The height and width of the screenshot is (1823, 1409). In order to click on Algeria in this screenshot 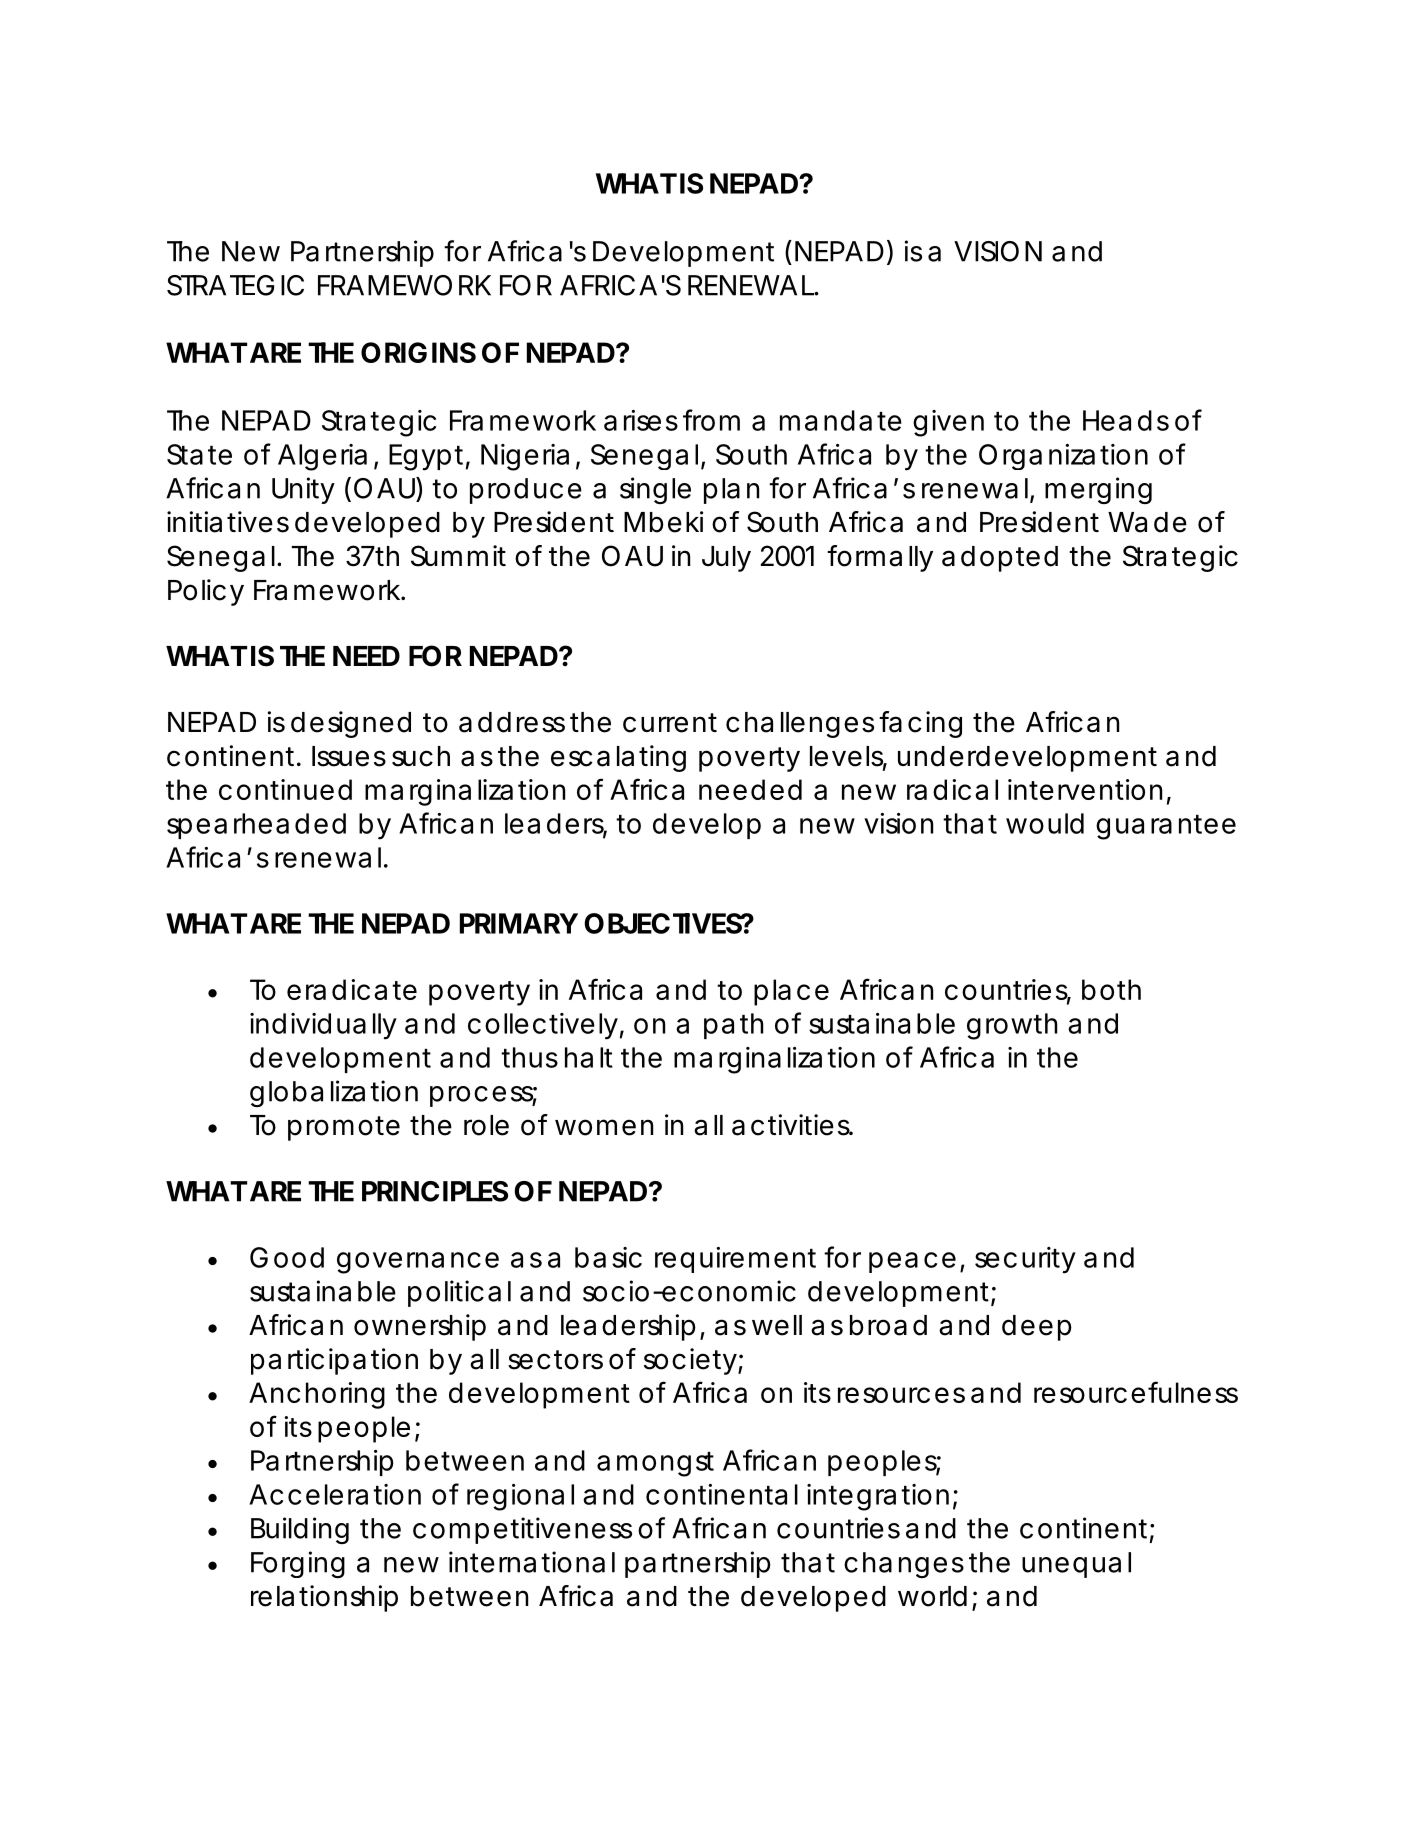, I will do `click(322, 457)`.
